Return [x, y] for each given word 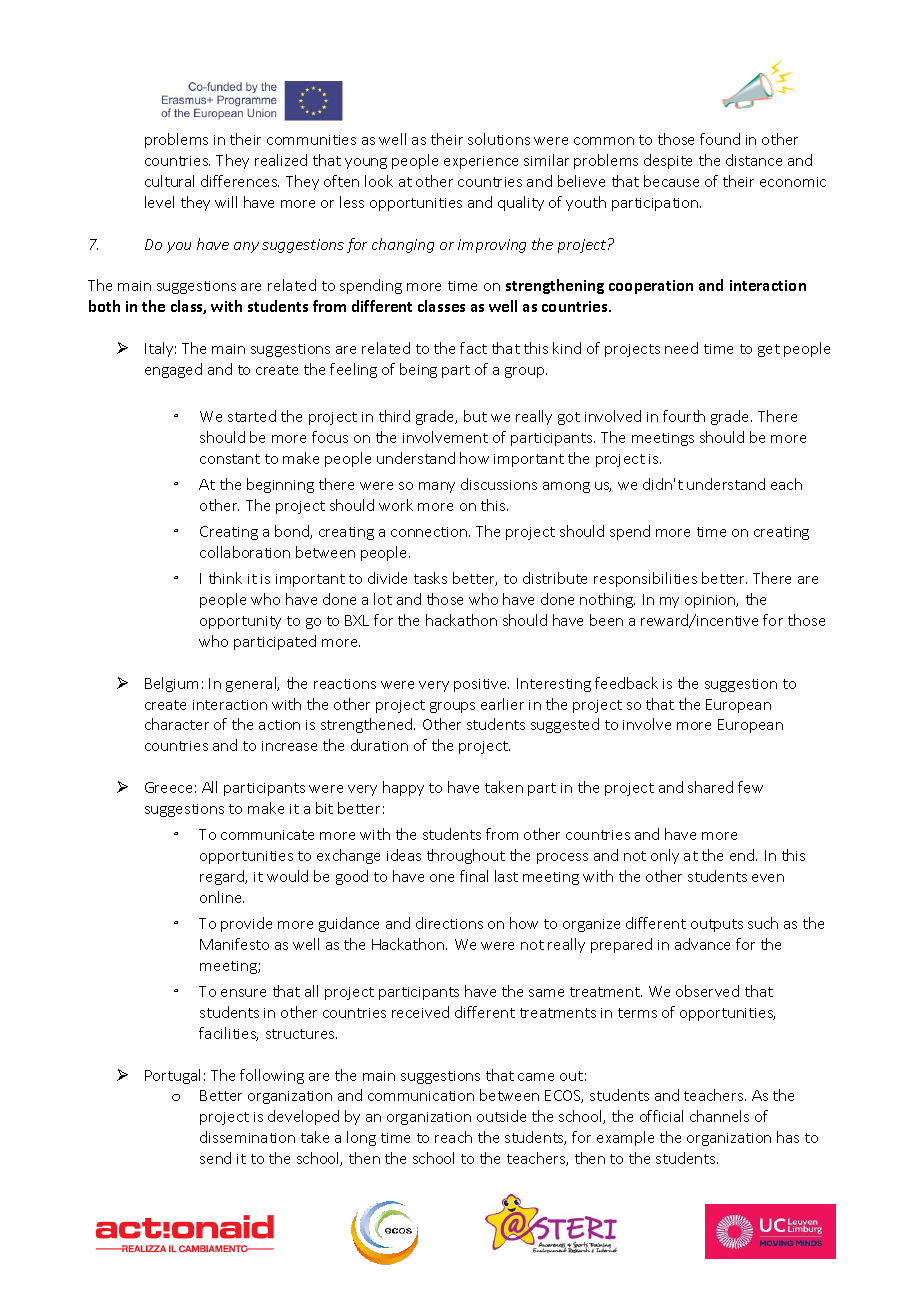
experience [481, 162]
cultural [169, 181]
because [671, 181]
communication [421, 1096]
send [215, 1158]
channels [719, 1116]
